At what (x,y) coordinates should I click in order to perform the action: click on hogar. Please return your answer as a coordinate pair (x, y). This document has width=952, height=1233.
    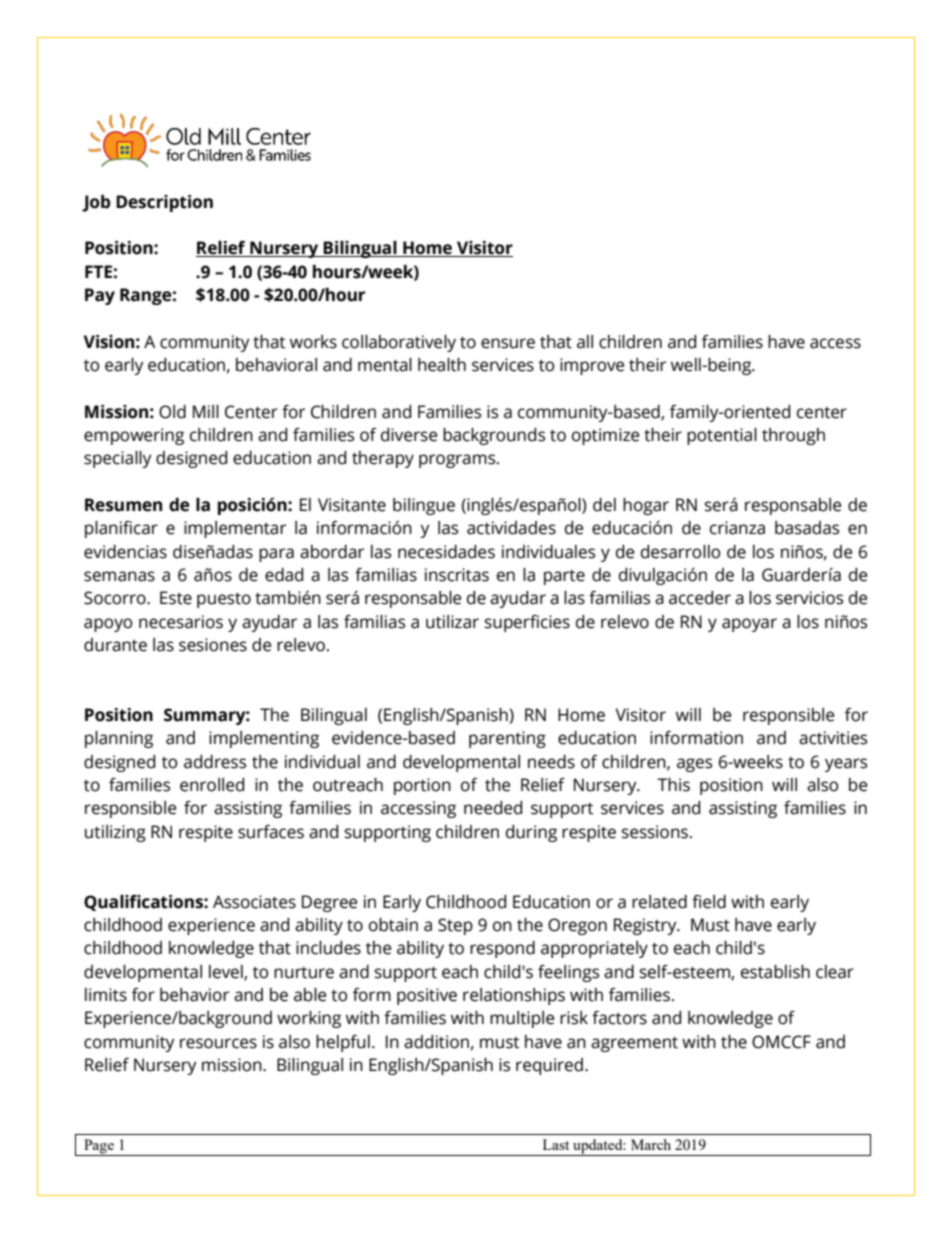
    Looking at the image, I should click on (646, 506).
